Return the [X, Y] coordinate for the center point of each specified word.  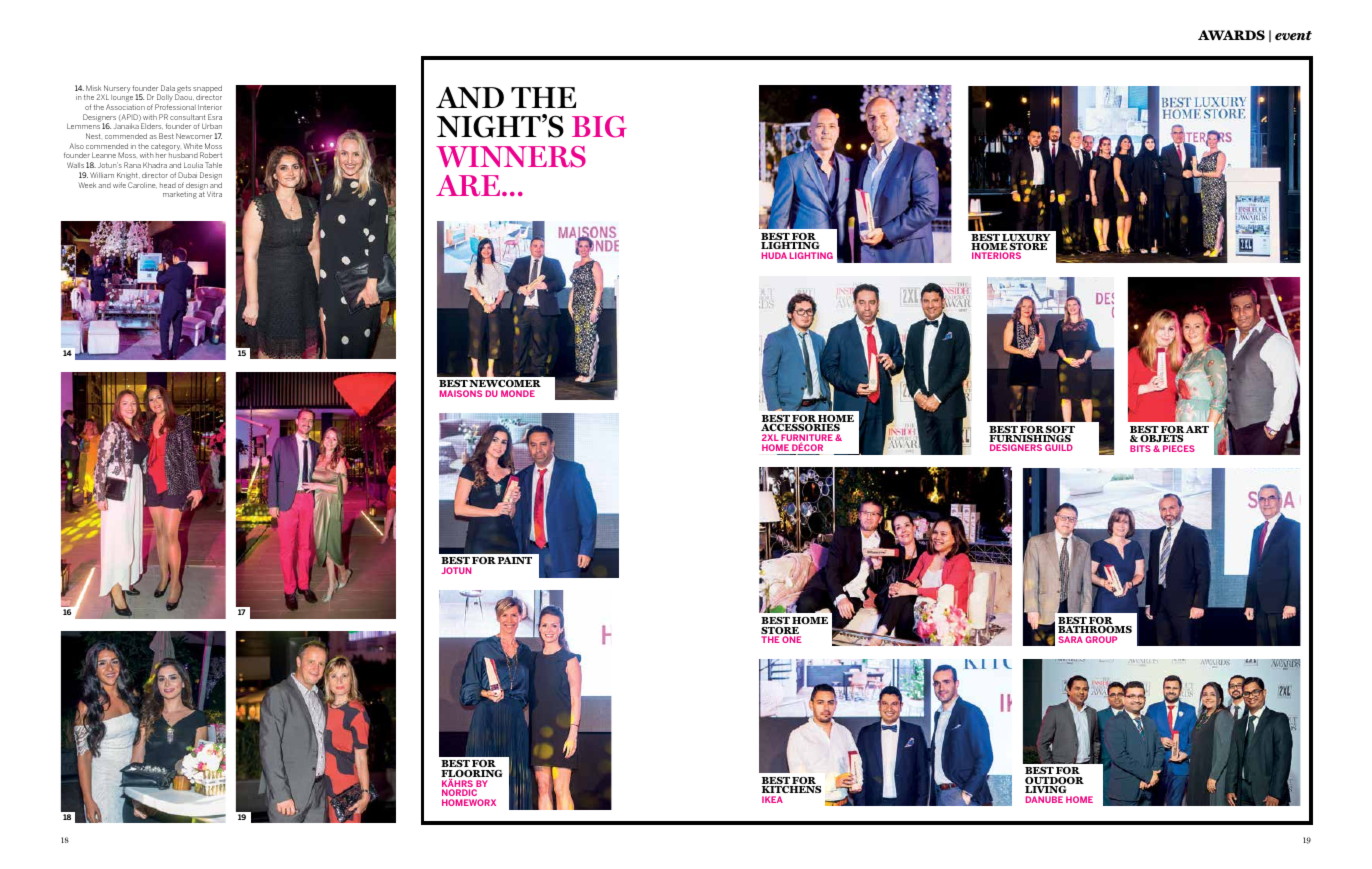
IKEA [772, 799]
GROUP [1101, 639]
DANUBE [1044, 799]
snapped [207, 90]
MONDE [518, 393]
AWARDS [1231, 35]
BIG [599, 127]
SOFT [1059, 431]
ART [1197, 429]
